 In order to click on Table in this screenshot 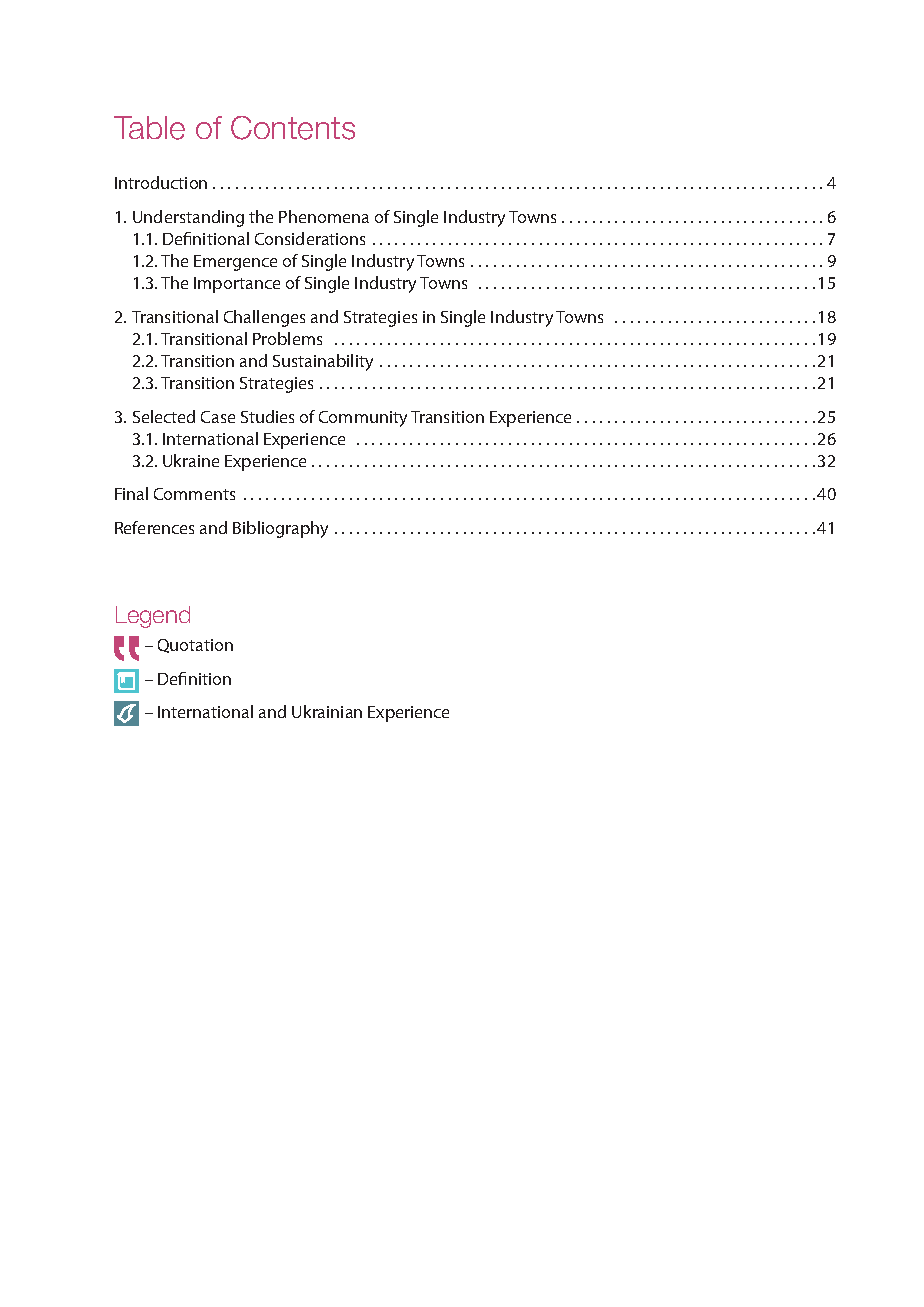, I will do `click(149, 128)`.
